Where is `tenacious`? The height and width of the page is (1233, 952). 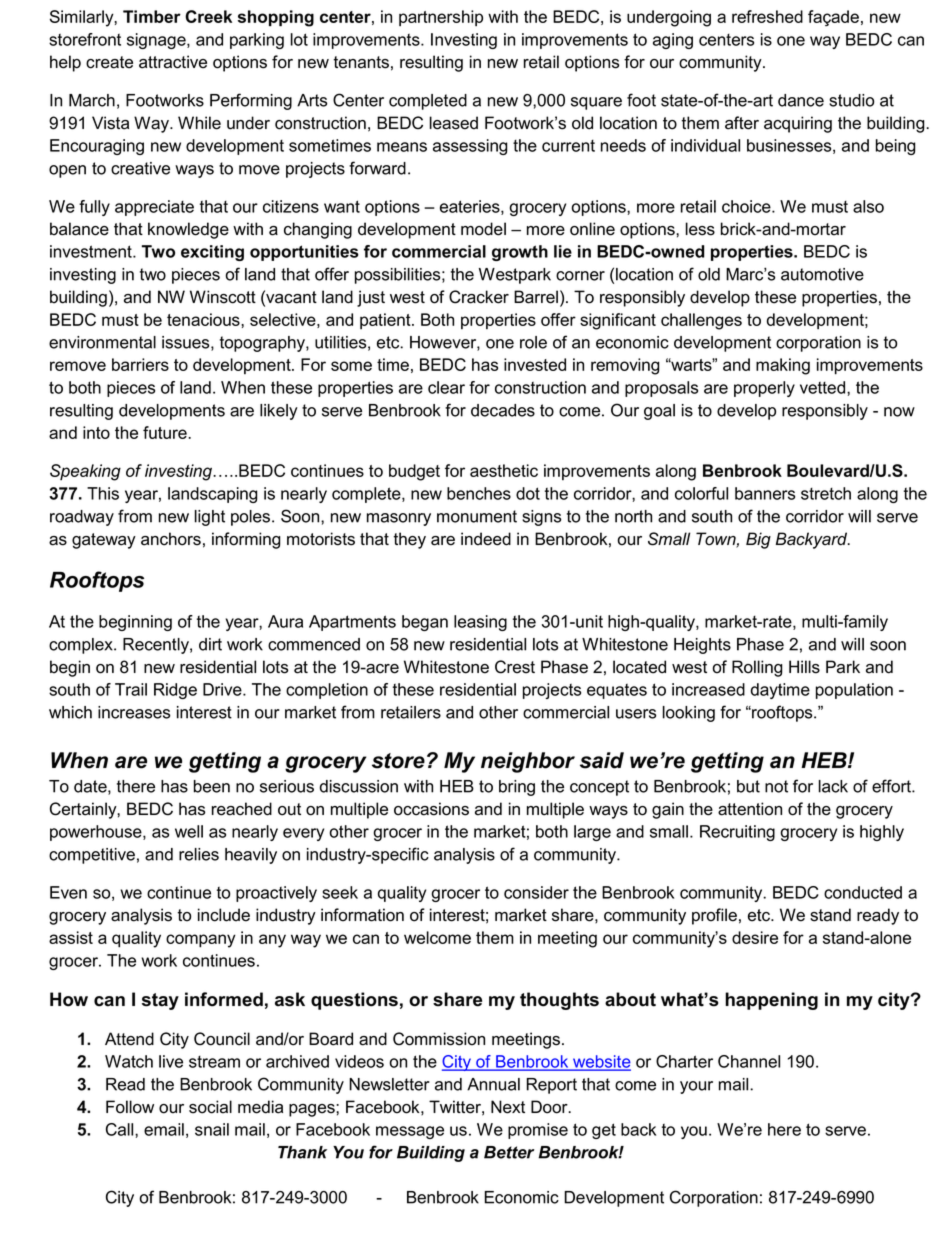 tenacious is located at coordinates (204, 319).
